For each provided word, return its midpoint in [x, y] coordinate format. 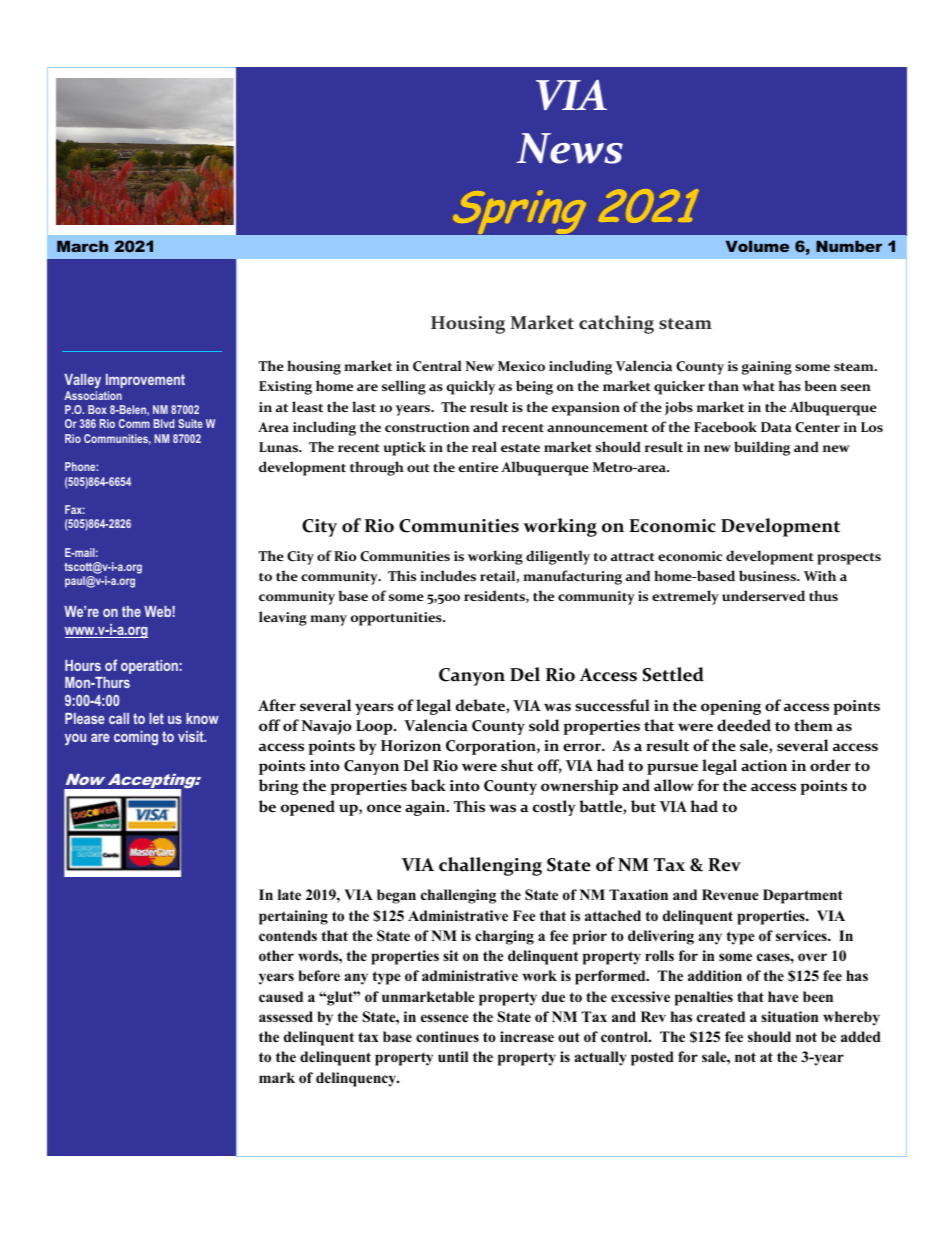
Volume [757, 246]
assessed [286, 1016]
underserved [763, 595]
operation [149, 667]
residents [495, 596]
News [569, 148]
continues [447, 1037]
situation [789, 1017]
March [82, 246]
